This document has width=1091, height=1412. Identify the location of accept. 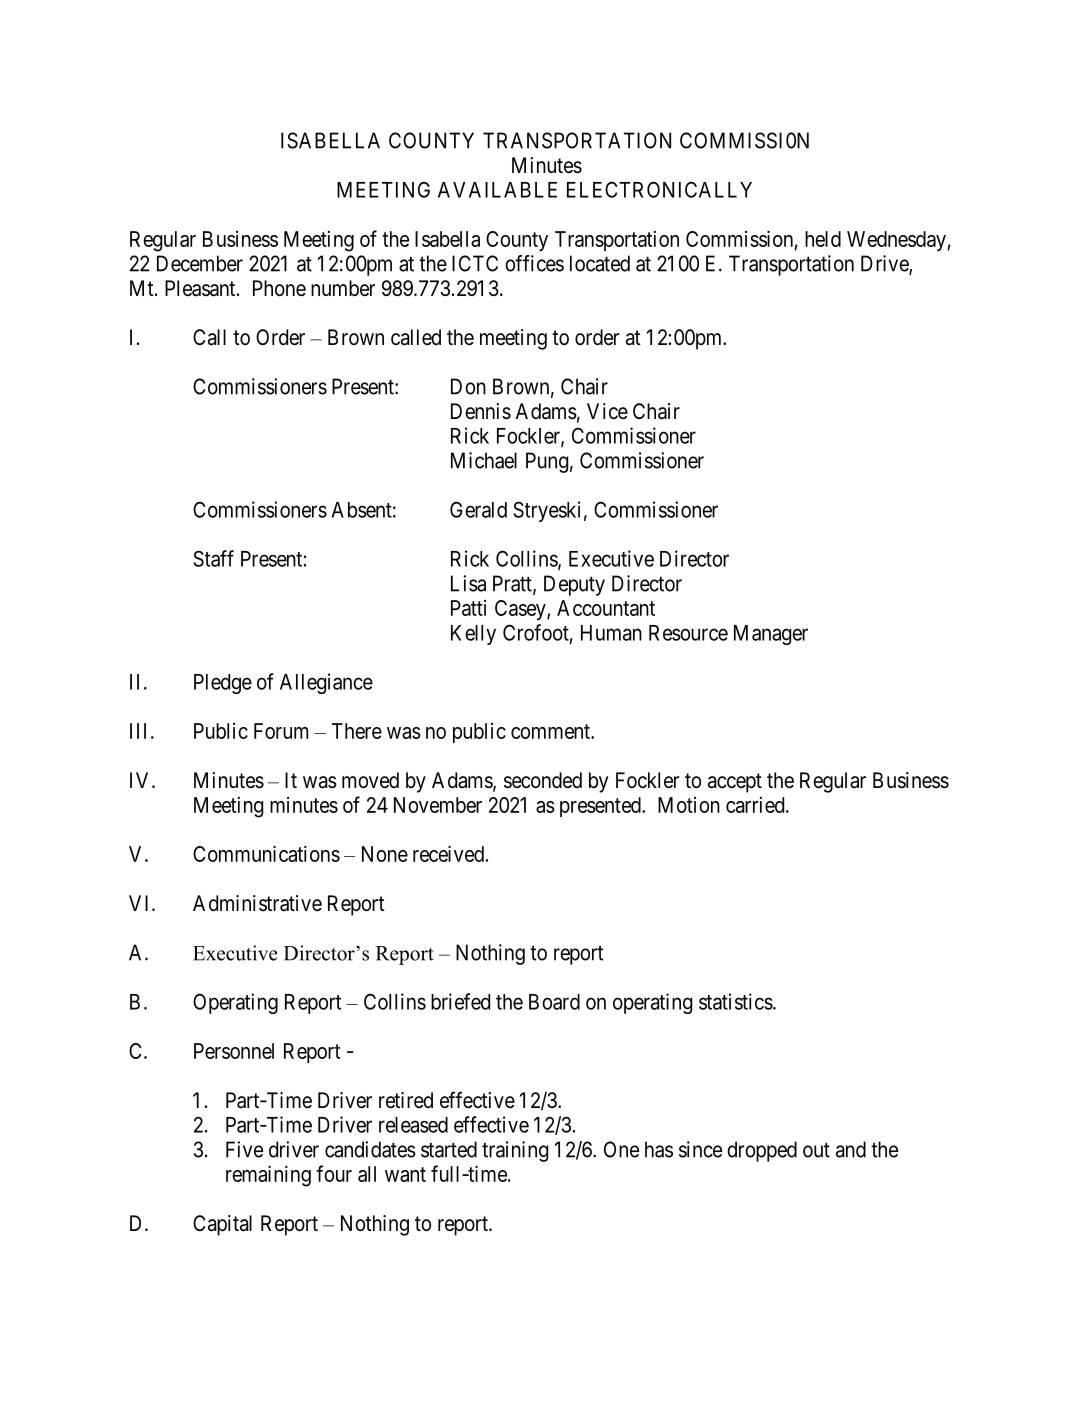
(735, 783).
